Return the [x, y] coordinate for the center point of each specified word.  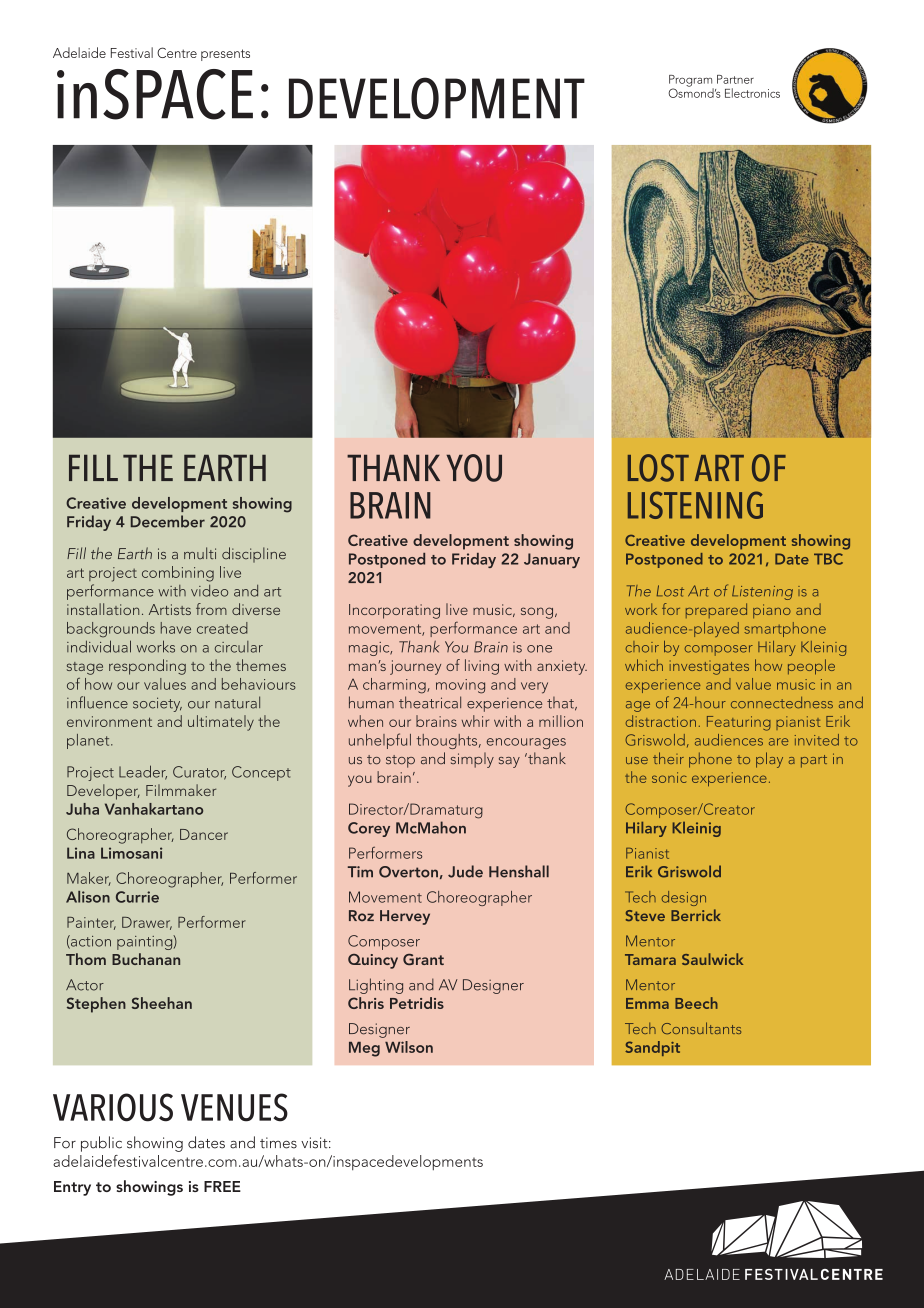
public [101, 1144]
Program [691, 82]
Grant [423, 959]
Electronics [752, 93]
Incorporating [394, 611]
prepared [716, 610]
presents [225, 55]
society [157, 704]
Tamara [650, 959]
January [552, 560]
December [168, 521]
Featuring [739, 723]
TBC [828, 559]
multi [200, 553]
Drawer [147, 923]
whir [475, 721]
